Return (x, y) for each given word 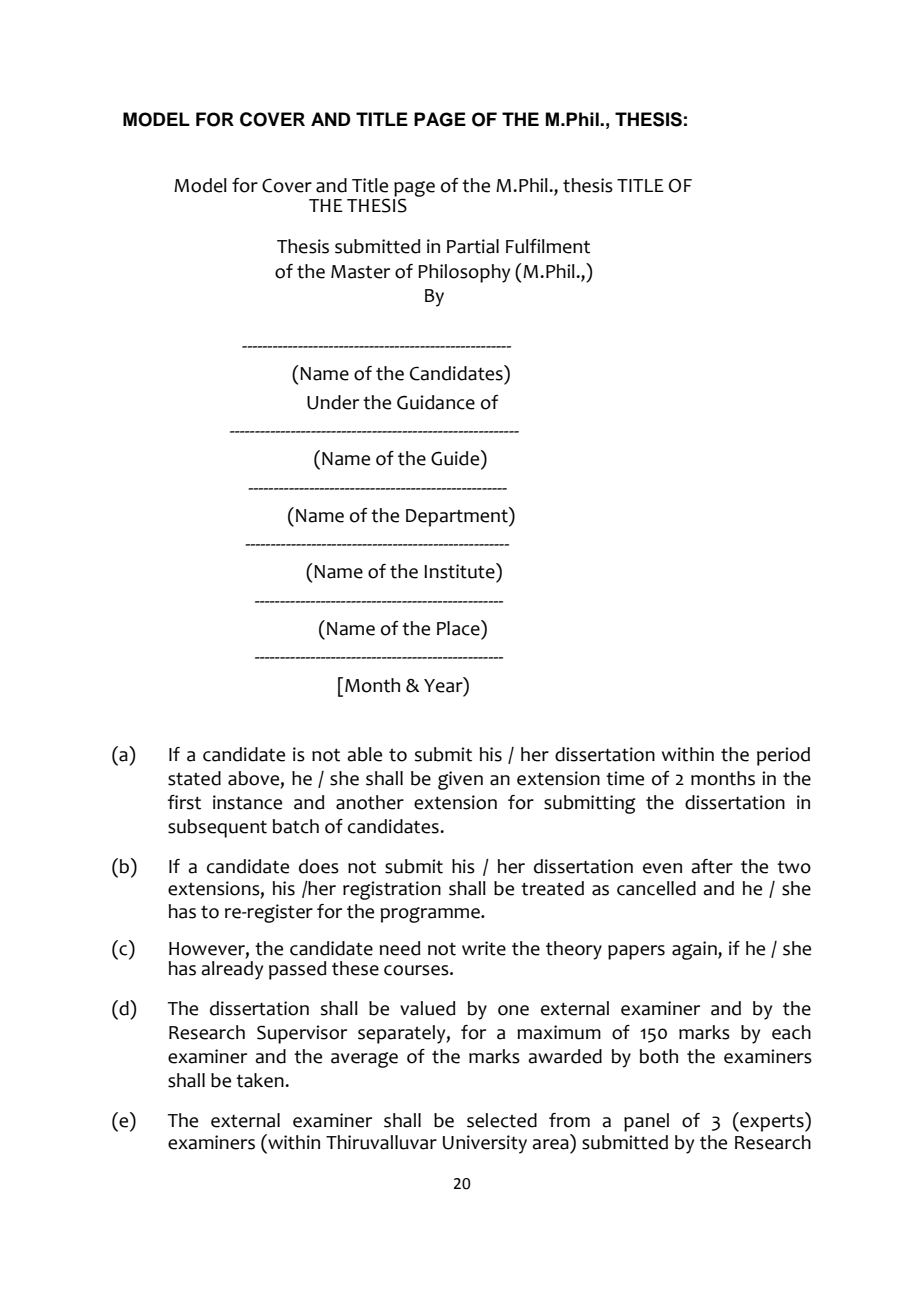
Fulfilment (548, 246)
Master (360, 272)
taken (261, 1080)
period (783, 756)
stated (194, 778)
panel (646, 1122)
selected (502, 1120)
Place (459, 628)
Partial (473, 246)
